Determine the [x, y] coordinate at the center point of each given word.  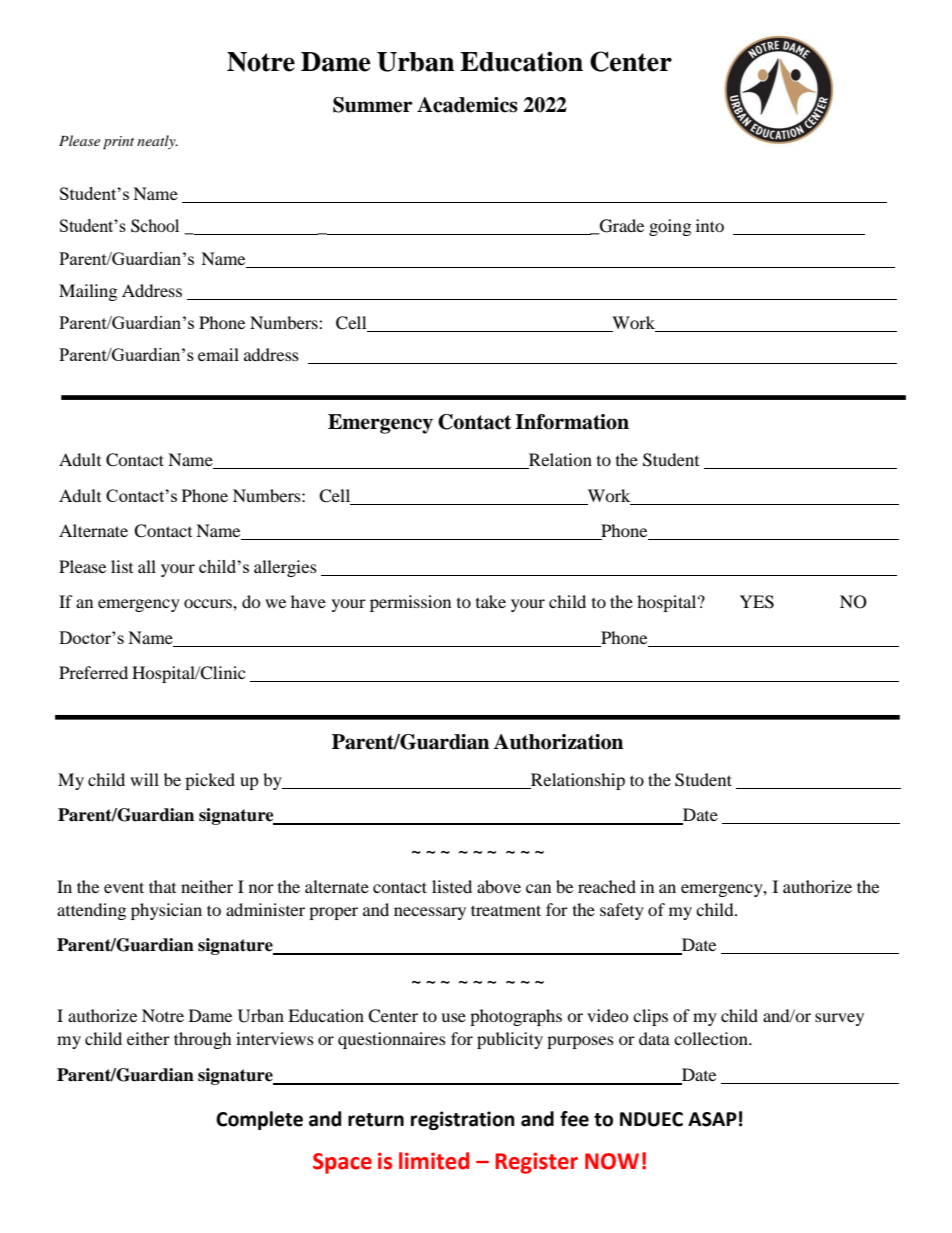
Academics [467, 105]
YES [757, 602]
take [491, 601]
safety [622, 911]
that [162, 886]
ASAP [712, 1119]
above [499, 886]
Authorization [558, 742]
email [218, 354]
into [710, 225]
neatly [157, 142]
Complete [259, 1120]
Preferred [93, 672]
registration [463, 1120]
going [670, 227]
